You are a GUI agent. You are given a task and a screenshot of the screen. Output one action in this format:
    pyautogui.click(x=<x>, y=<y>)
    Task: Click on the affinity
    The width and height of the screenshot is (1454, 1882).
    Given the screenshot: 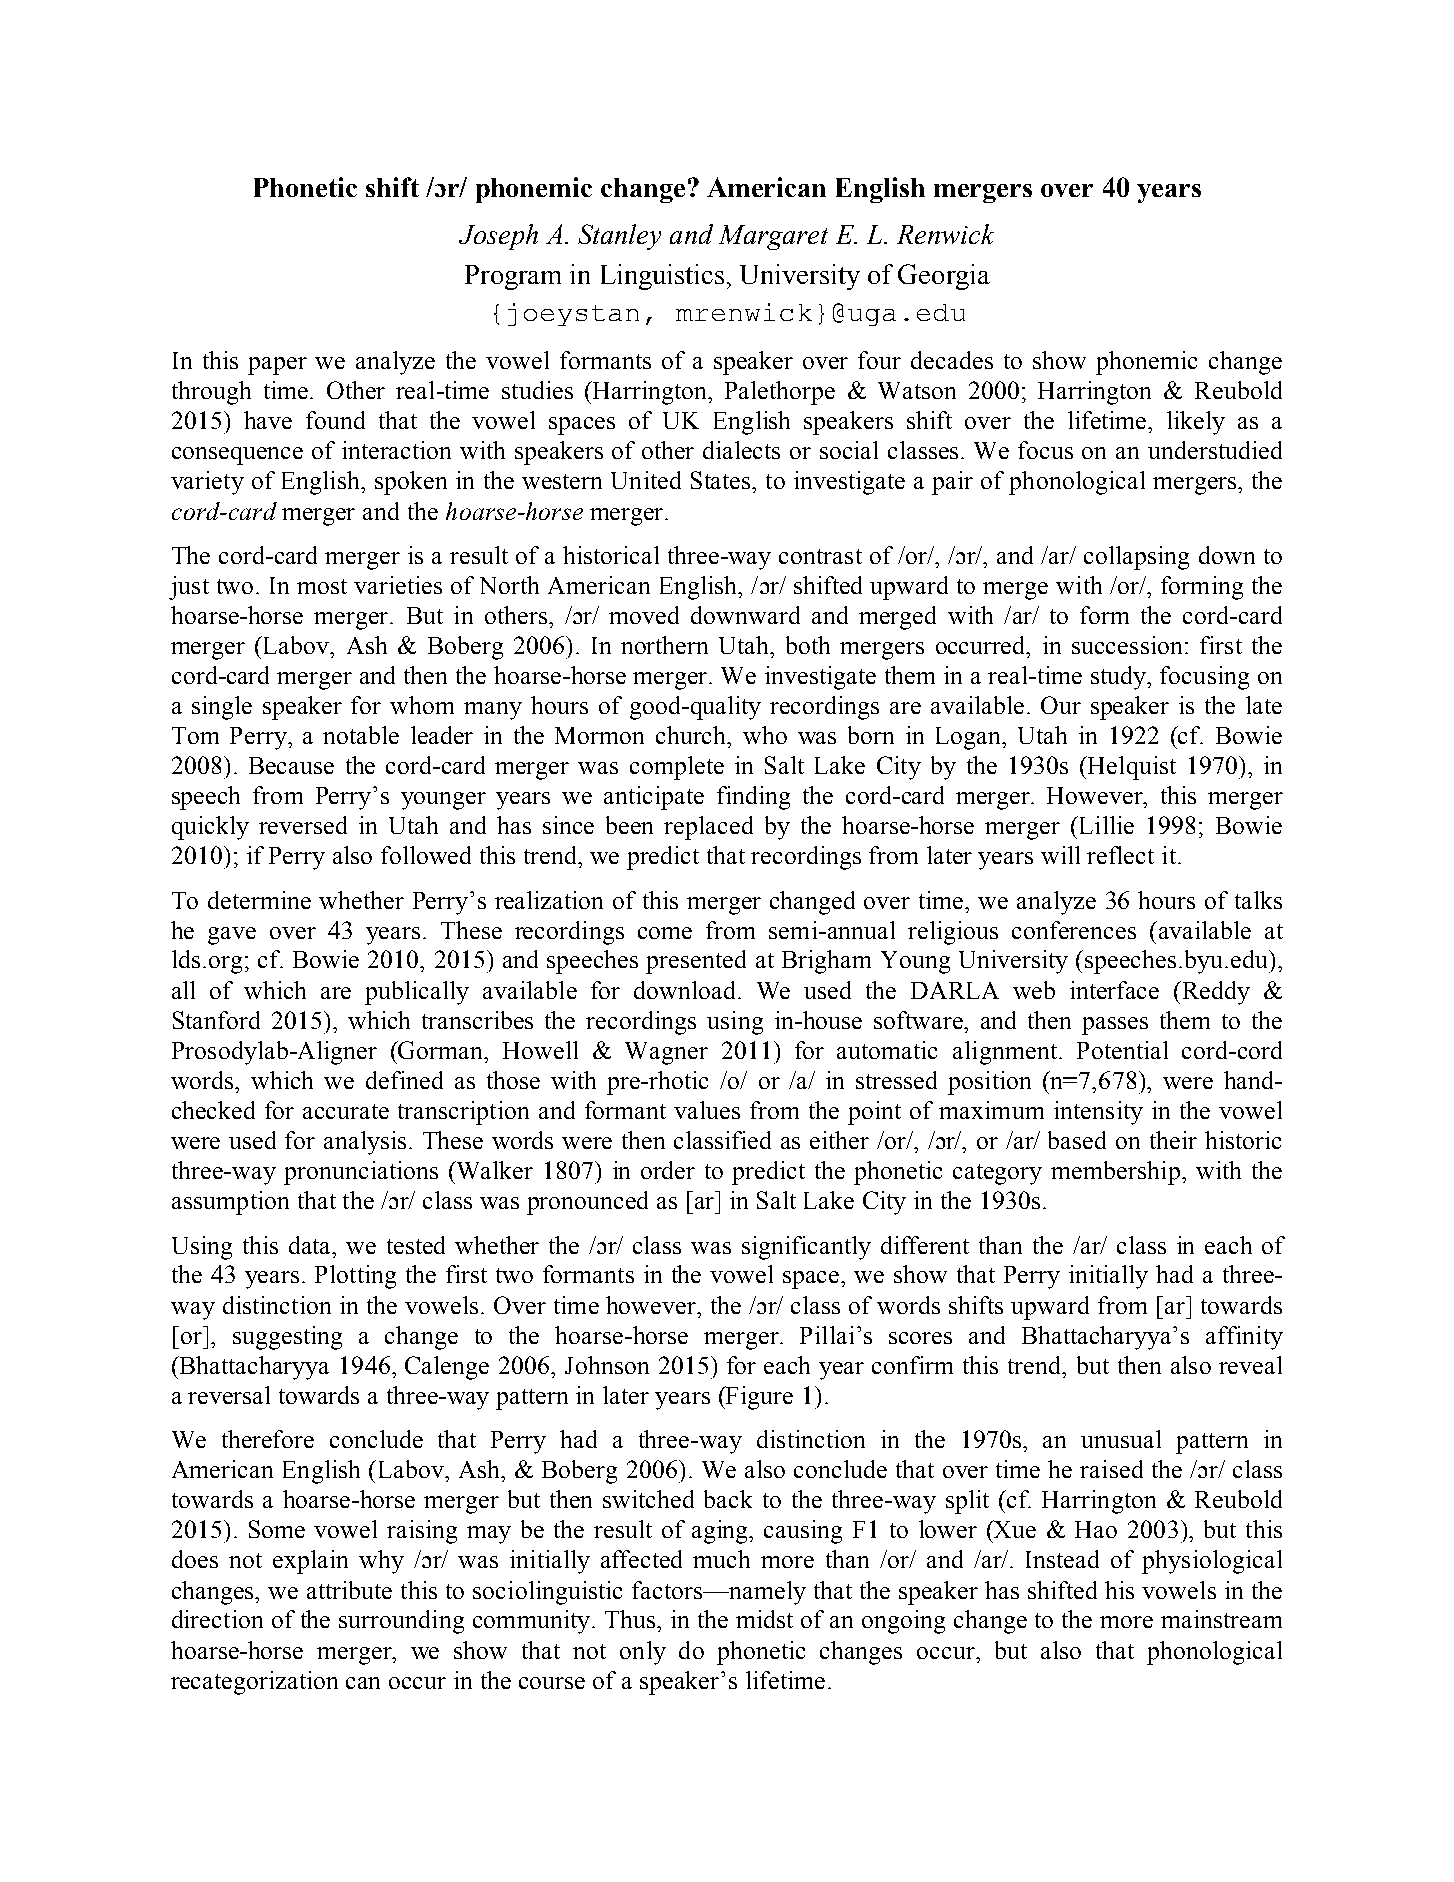 What is the action you would take?
    pyautogui.click(x=1244, y=1338)
